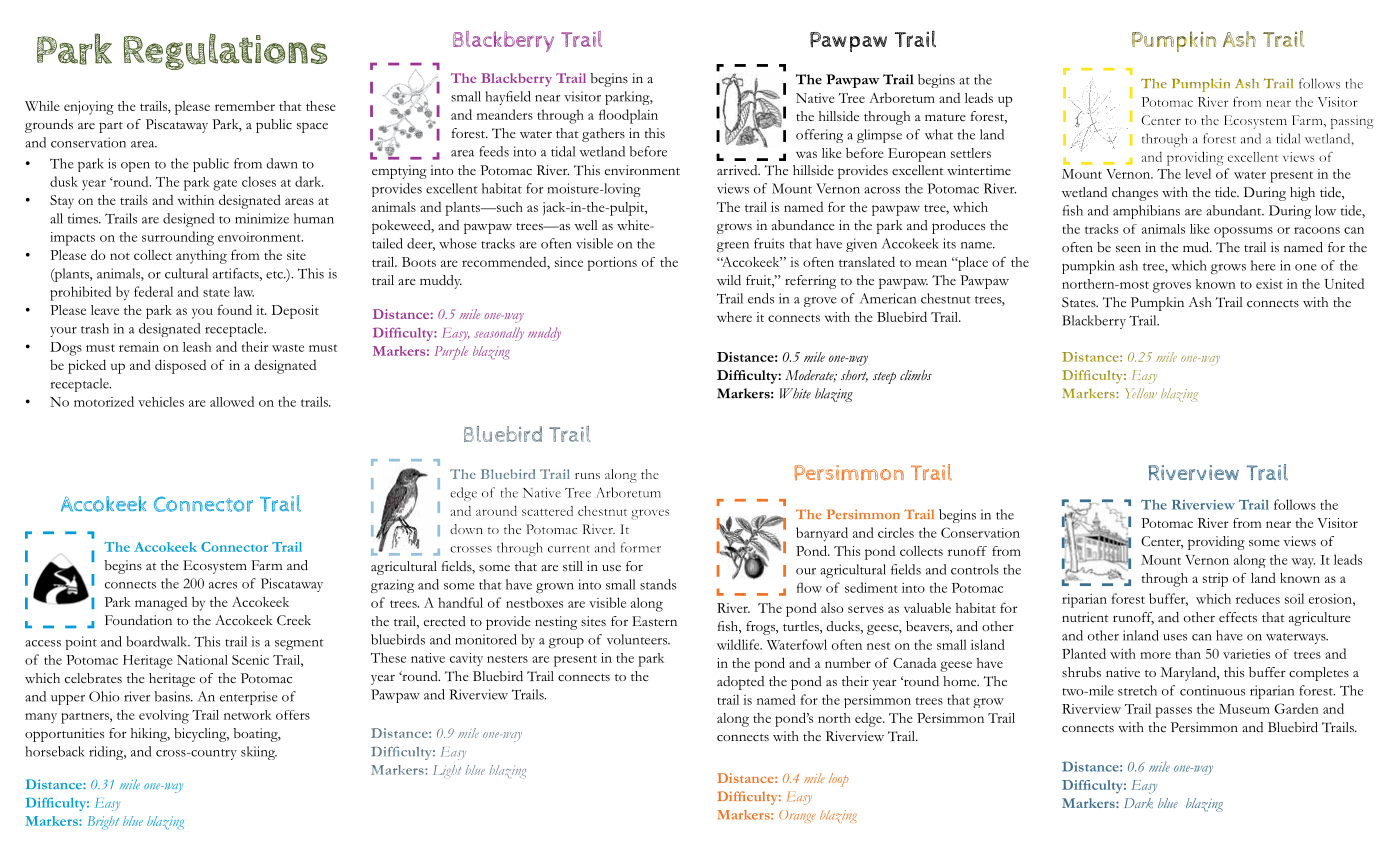 The height and width of the screenshot is (850, 1400). Describe the element at coordinates (1174, 712) in the screenshot. I see `passes` at that location.
